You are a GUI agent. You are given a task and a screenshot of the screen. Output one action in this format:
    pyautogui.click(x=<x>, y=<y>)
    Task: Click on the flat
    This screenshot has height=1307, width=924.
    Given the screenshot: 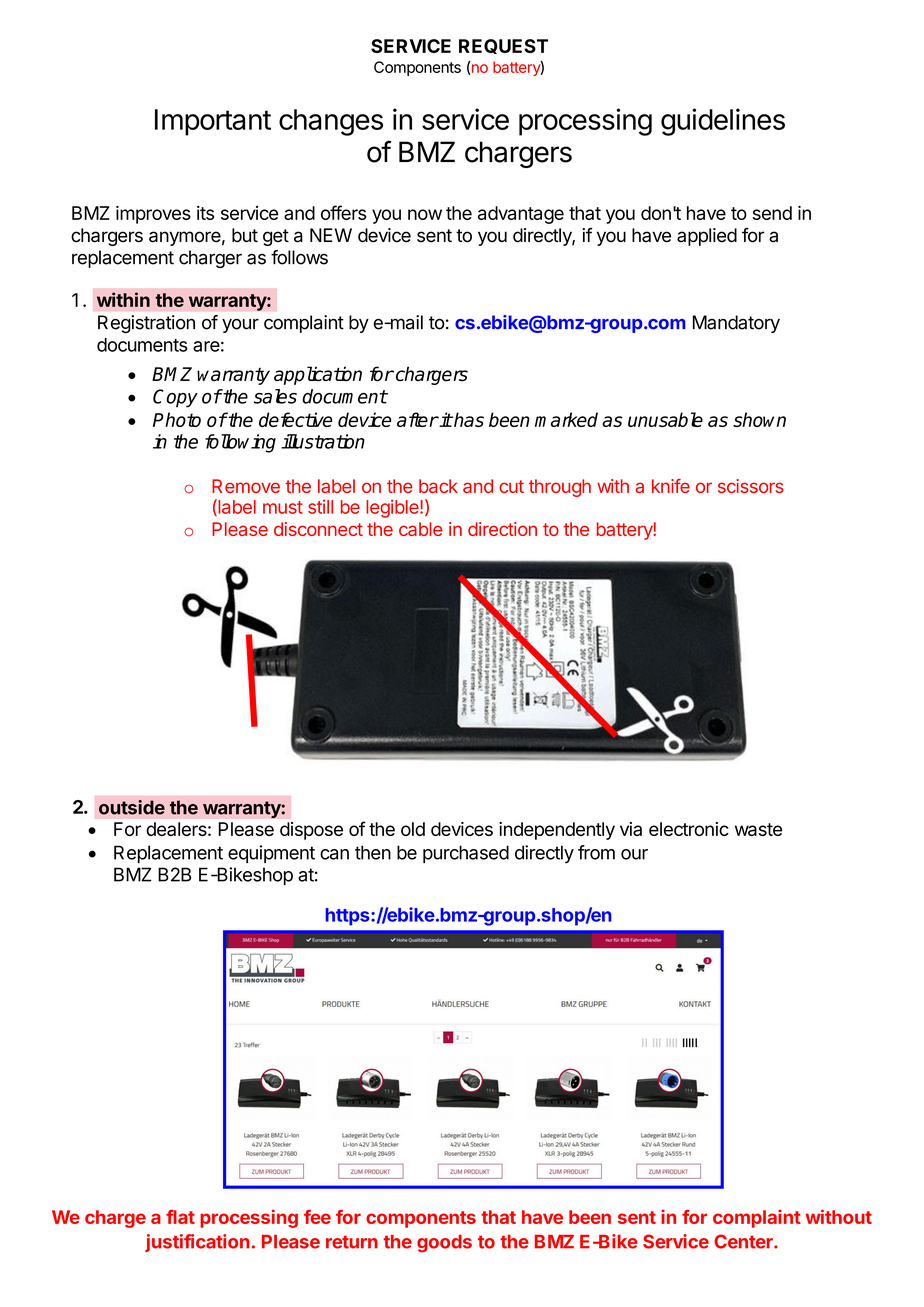 What is the action you would take?
    pyautogui.click(x=180, y=1216)
